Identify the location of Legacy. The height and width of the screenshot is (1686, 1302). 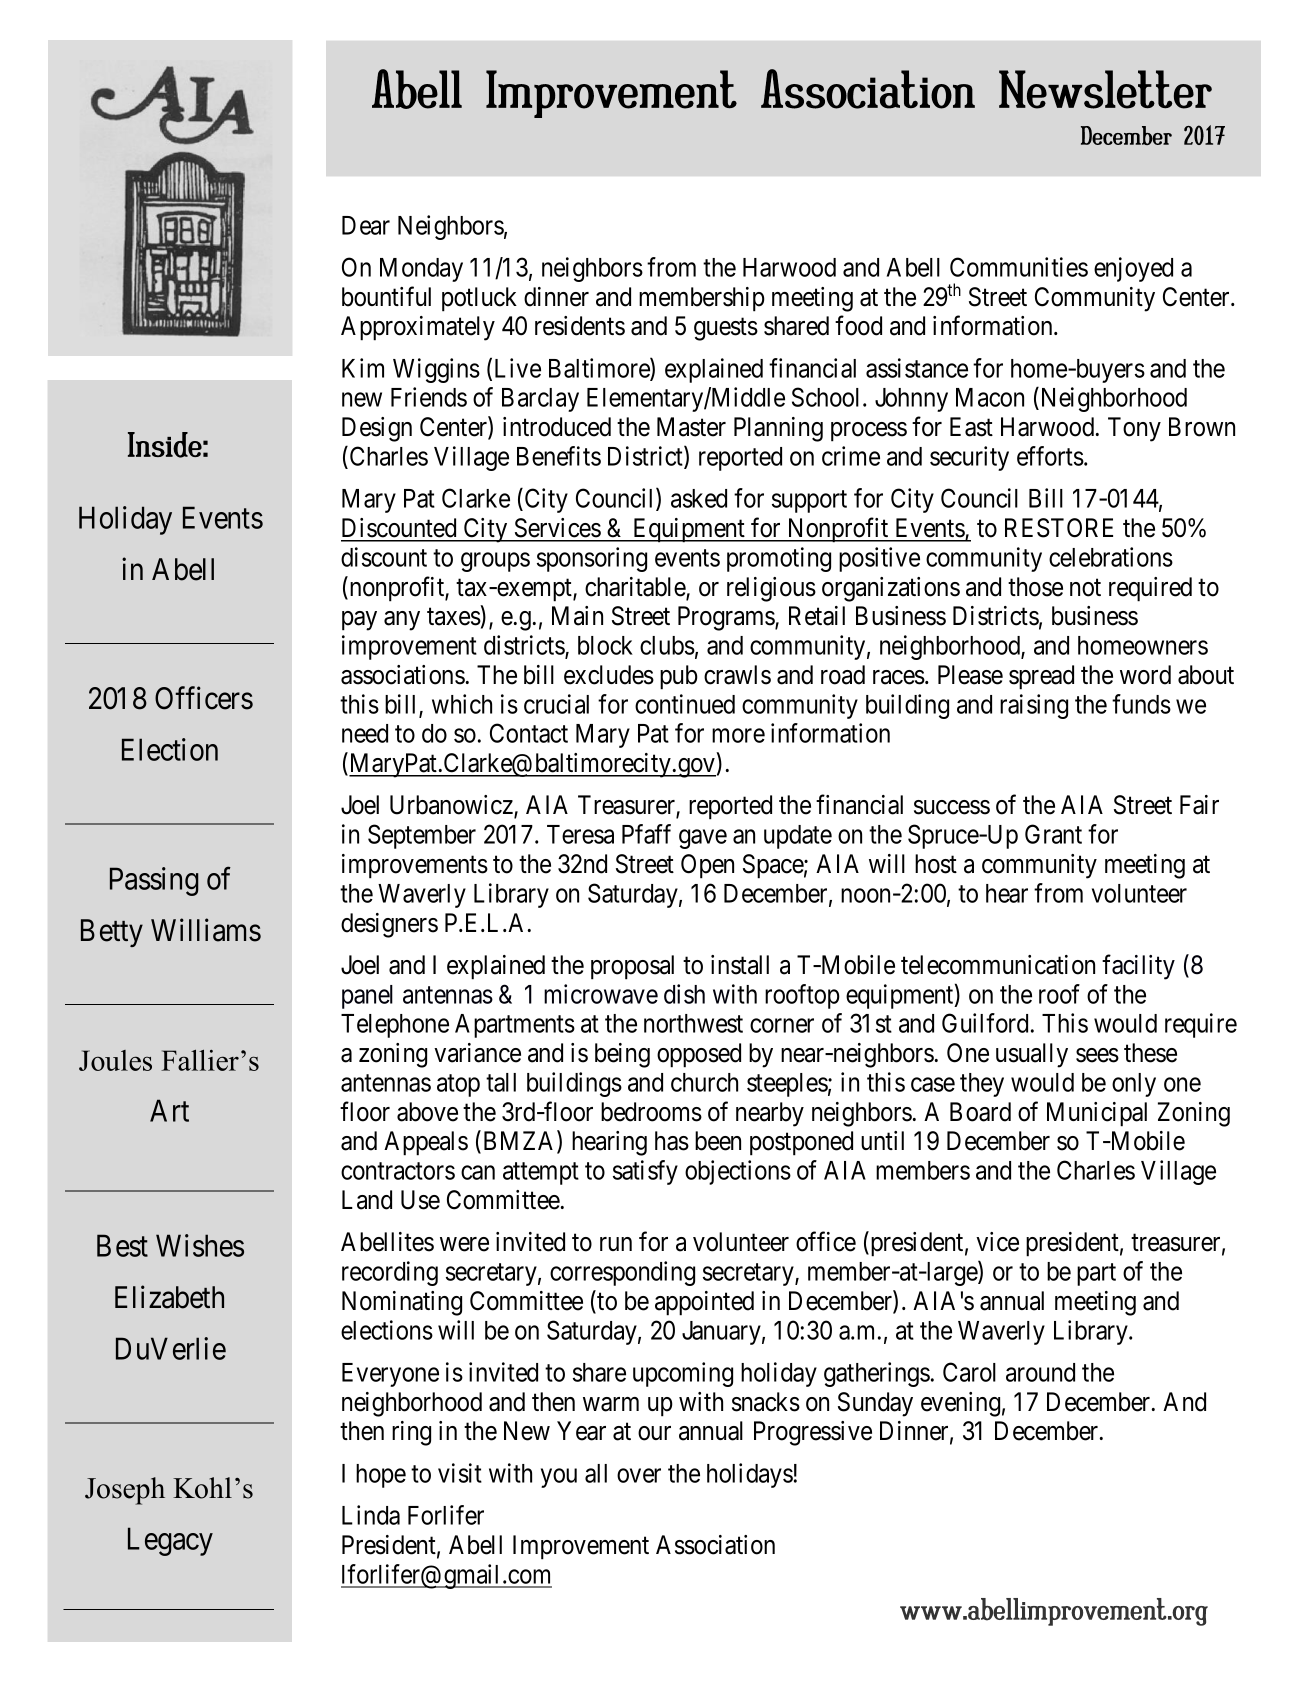
(170, 1542).
